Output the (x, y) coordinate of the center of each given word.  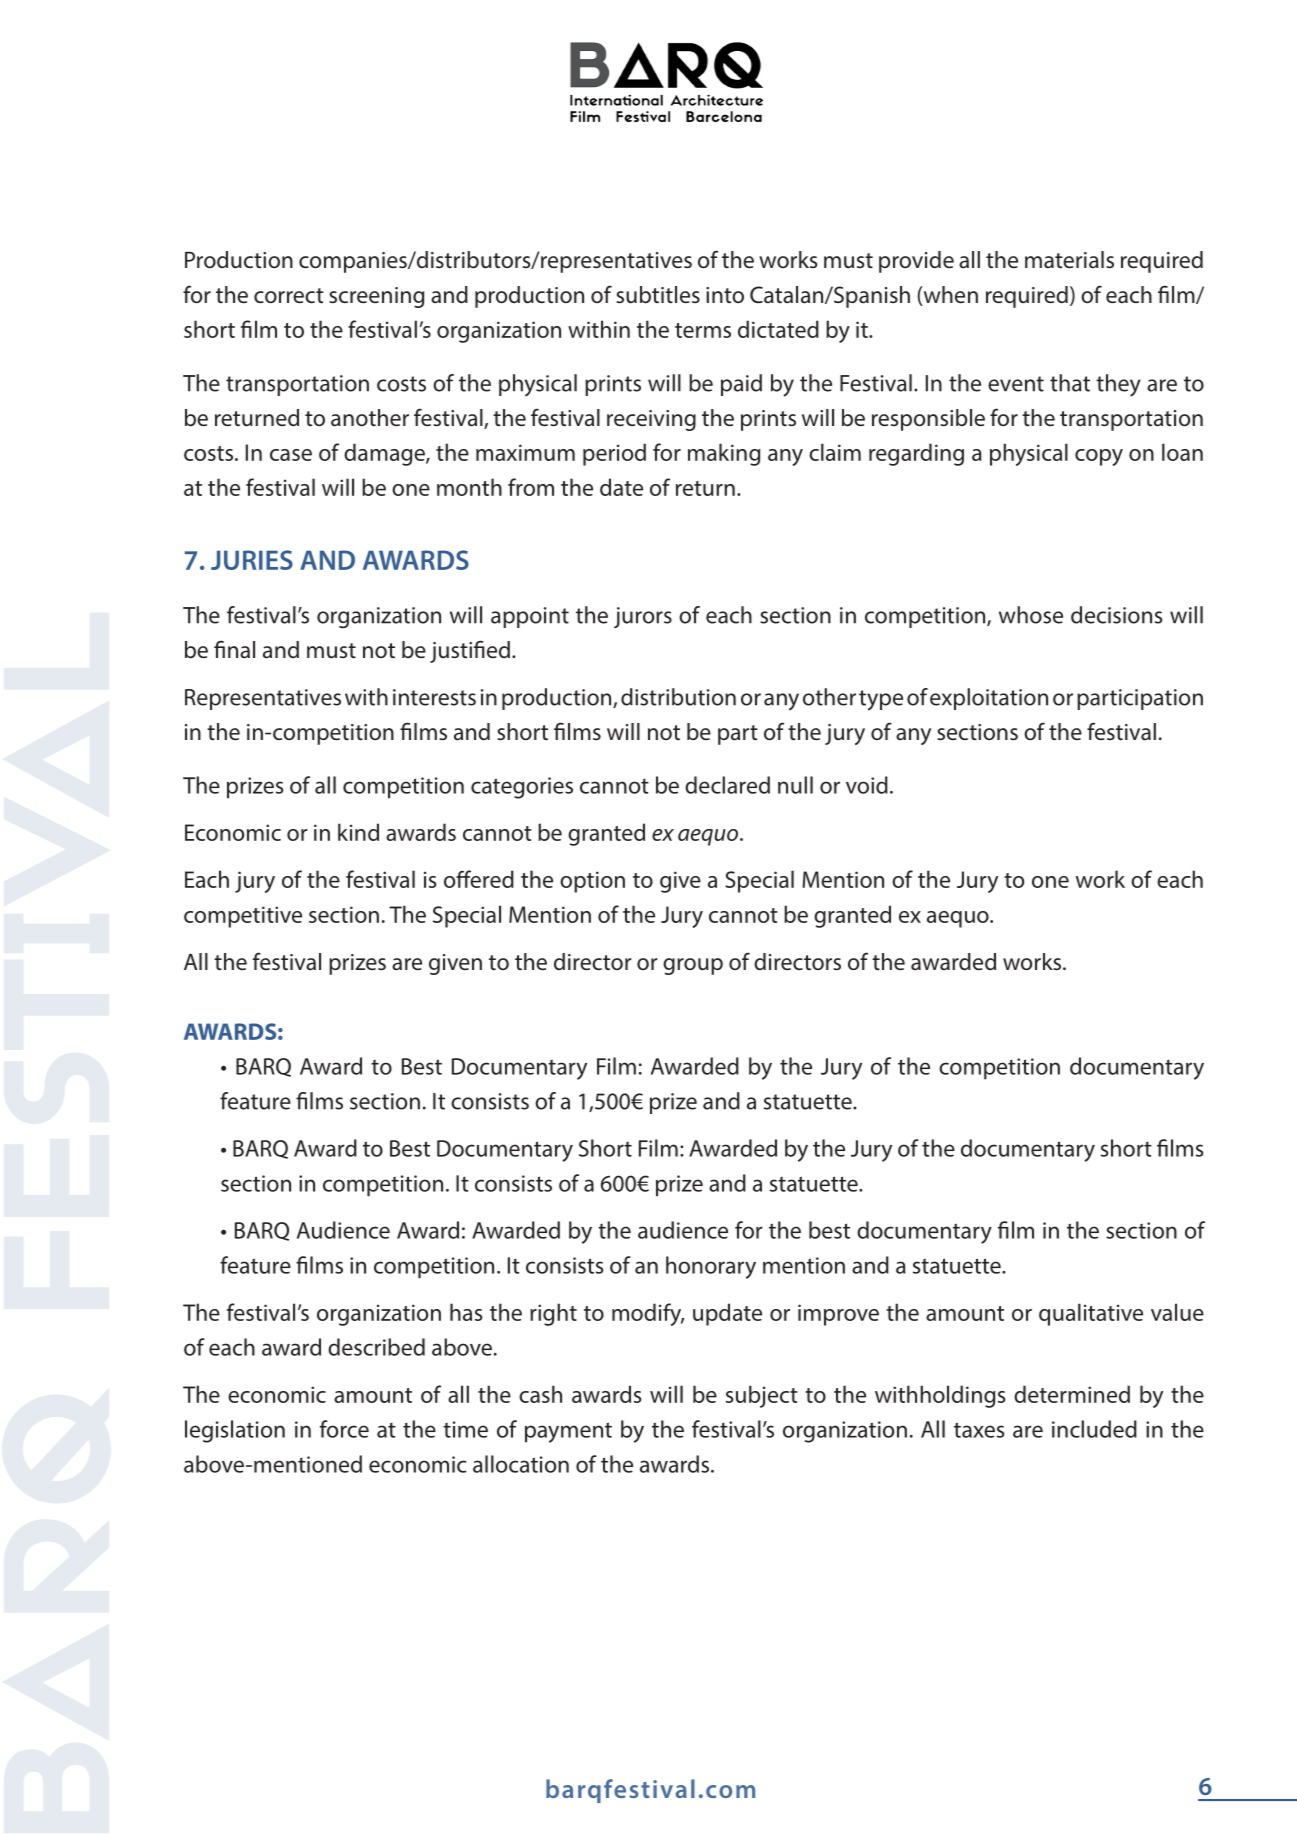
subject (762, 1396)
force (344, 1429)
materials (1069, 260)
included (1094, 1429)
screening (376, 297)
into (725, 295)
